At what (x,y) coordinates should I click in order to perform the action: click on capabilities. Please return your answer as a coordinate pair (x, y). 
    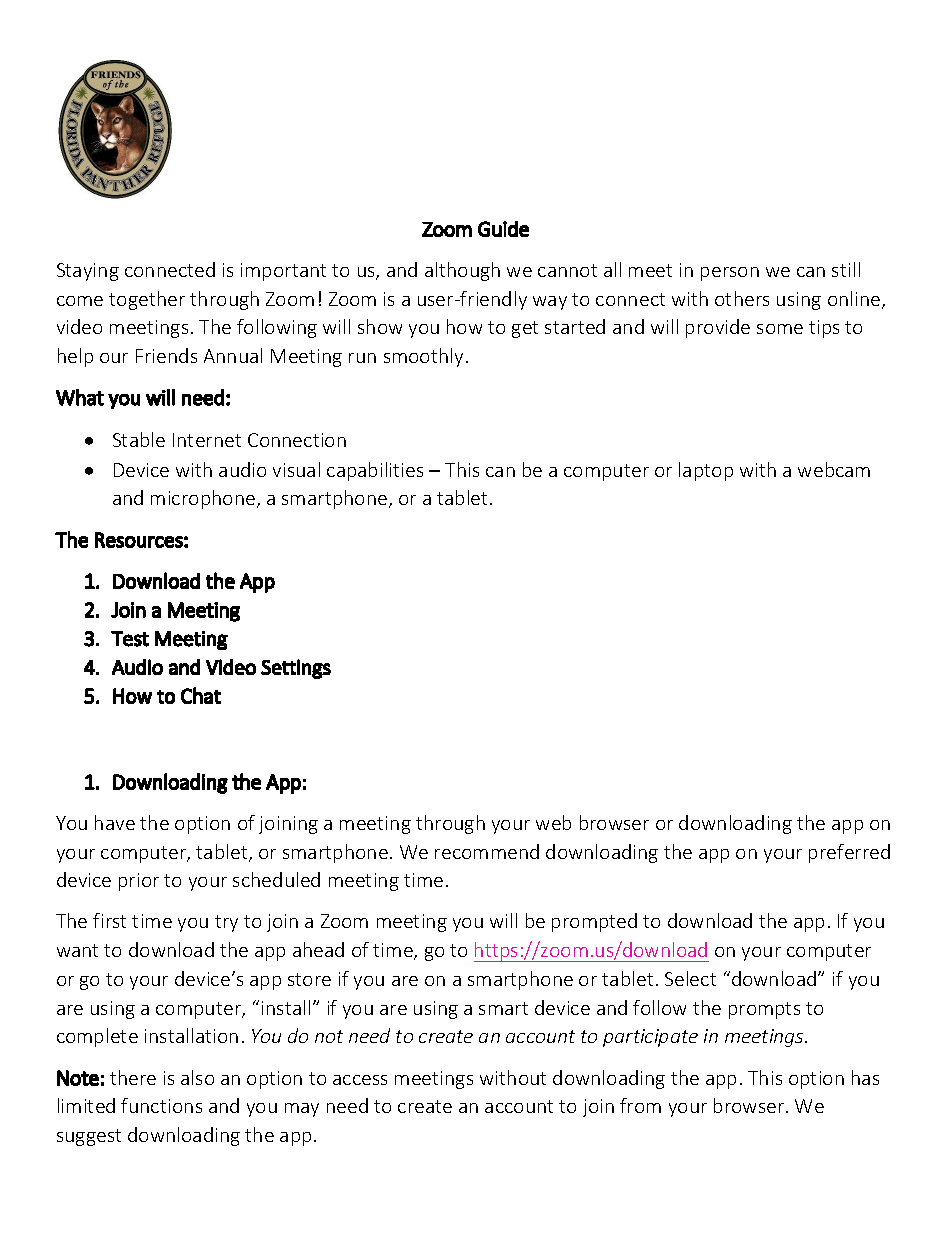
    Looking at the image, I should click on (375, 471).
